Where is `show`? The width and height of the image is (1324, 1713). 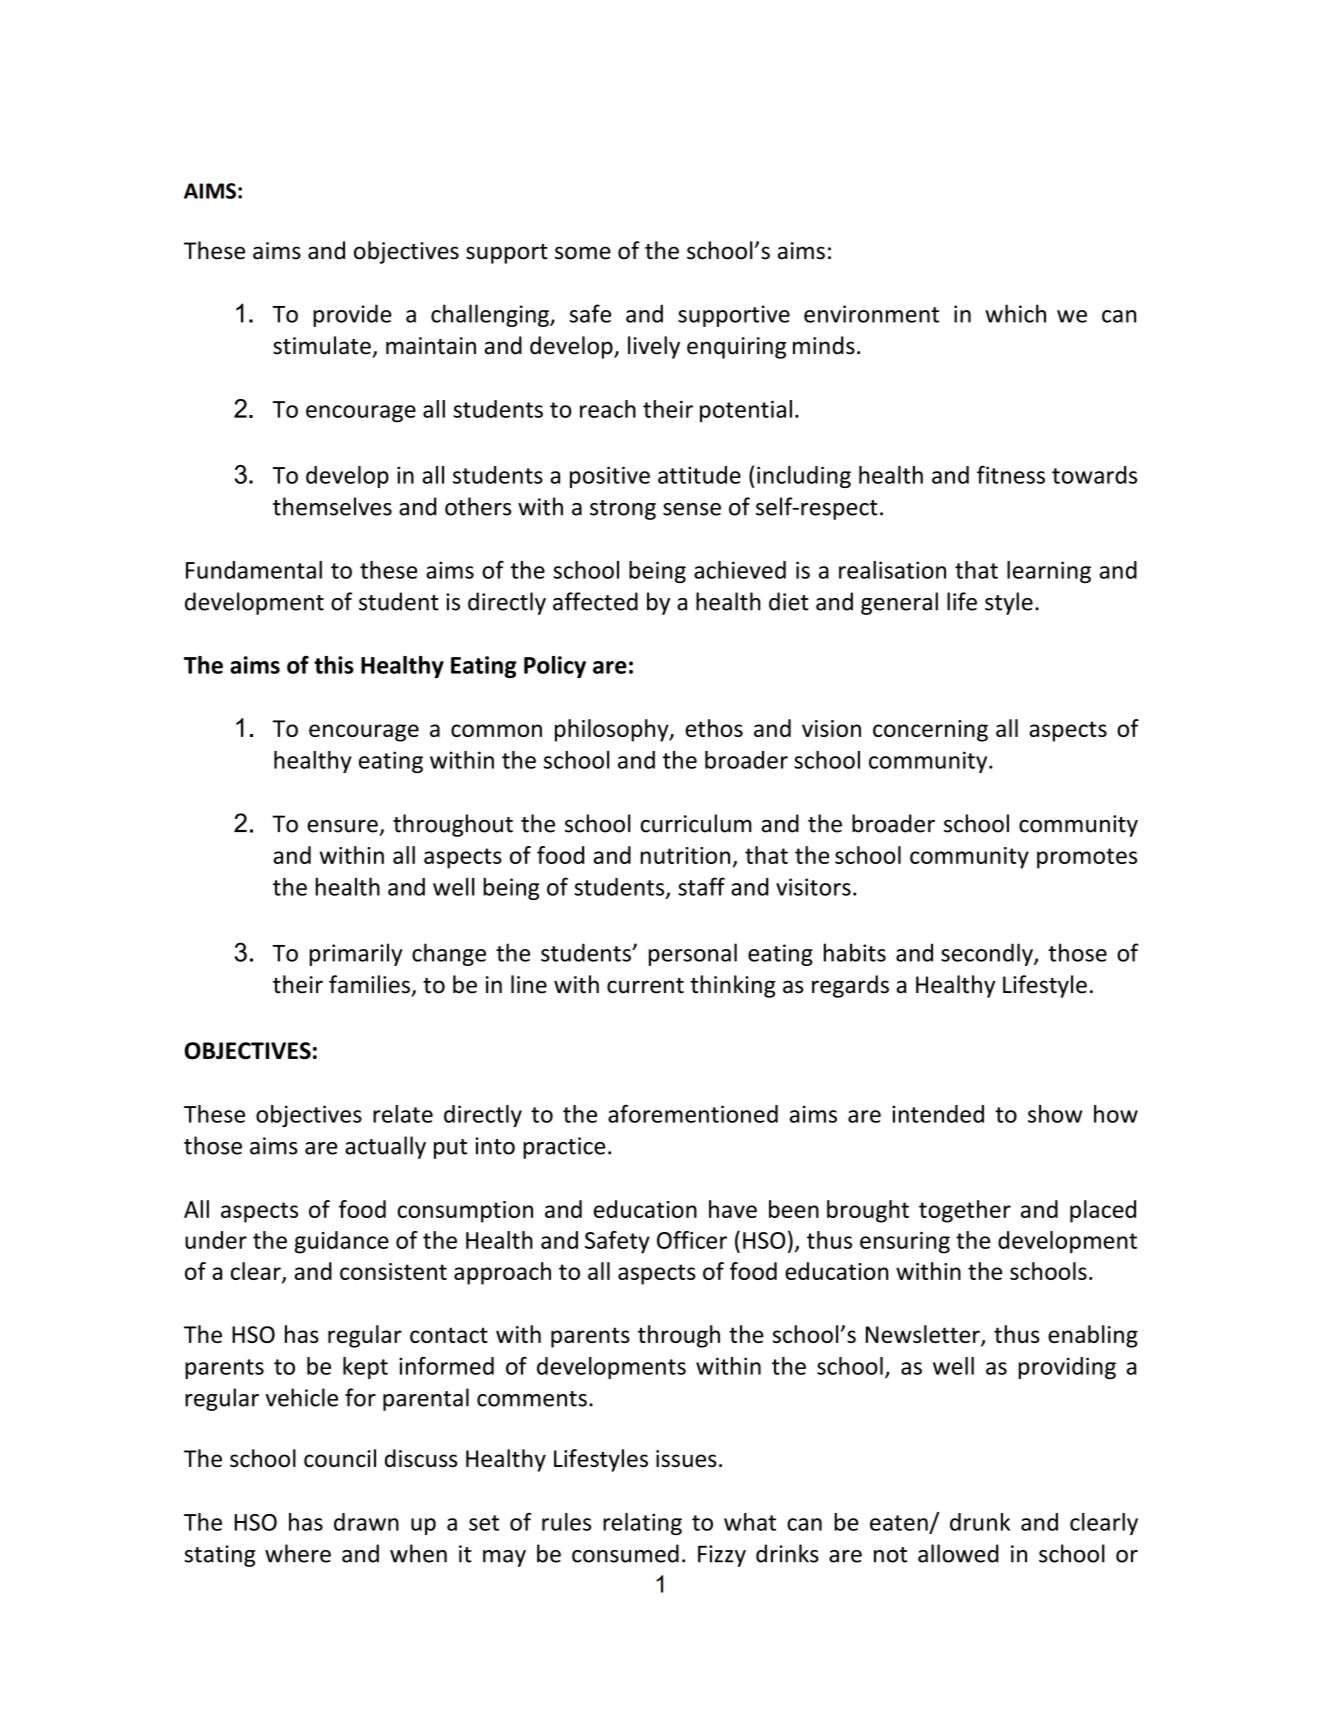
show is located at coordinates (1055, 1114).
